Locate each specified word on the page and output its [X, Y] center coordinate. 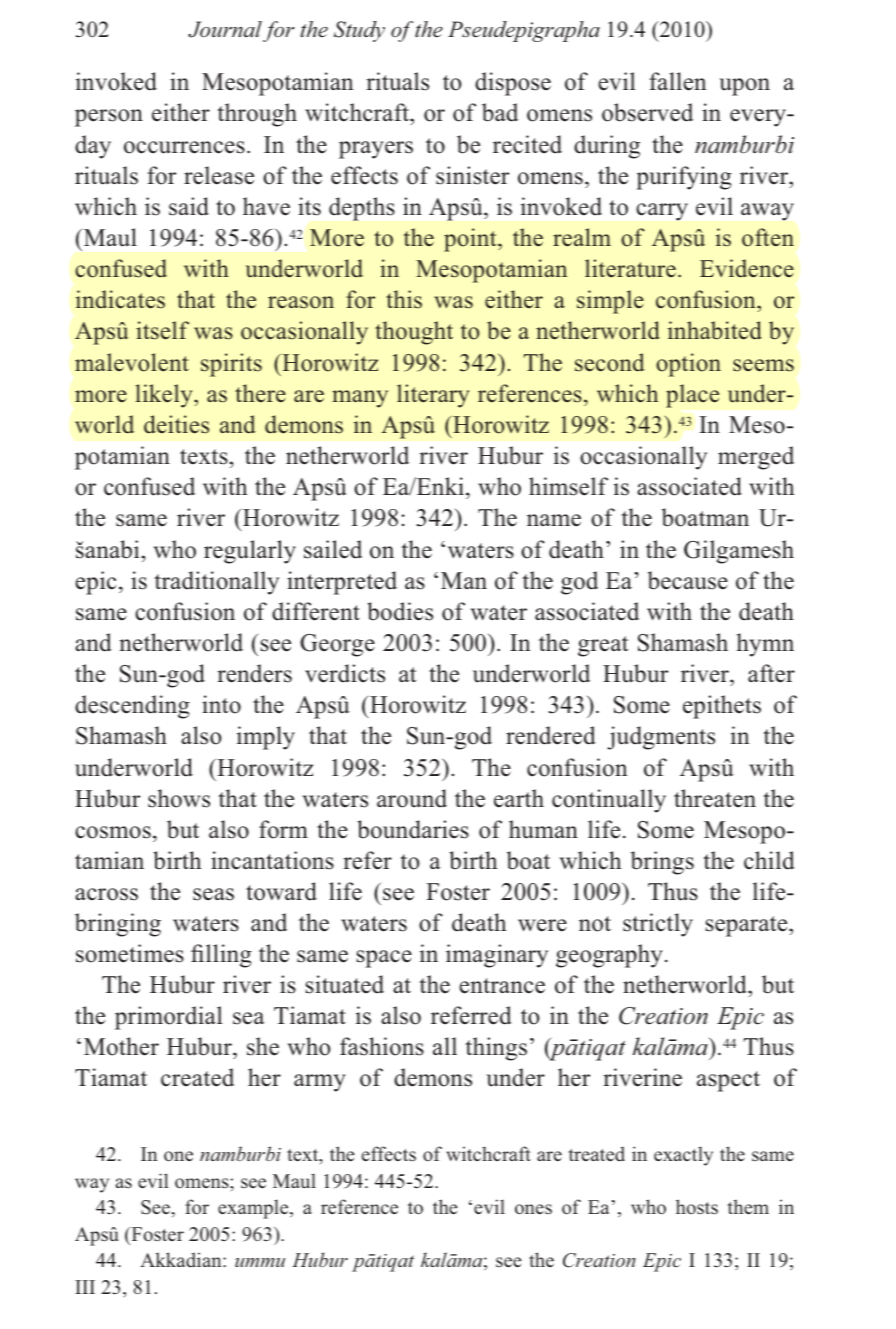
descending [132, 707]
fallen [678, 81]
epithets [722, 707]
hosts [697, 1207]
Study [359, 31]
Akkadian [182, 1259]
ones [533, 1209]
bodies [400, 611]
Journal [225, 29]
